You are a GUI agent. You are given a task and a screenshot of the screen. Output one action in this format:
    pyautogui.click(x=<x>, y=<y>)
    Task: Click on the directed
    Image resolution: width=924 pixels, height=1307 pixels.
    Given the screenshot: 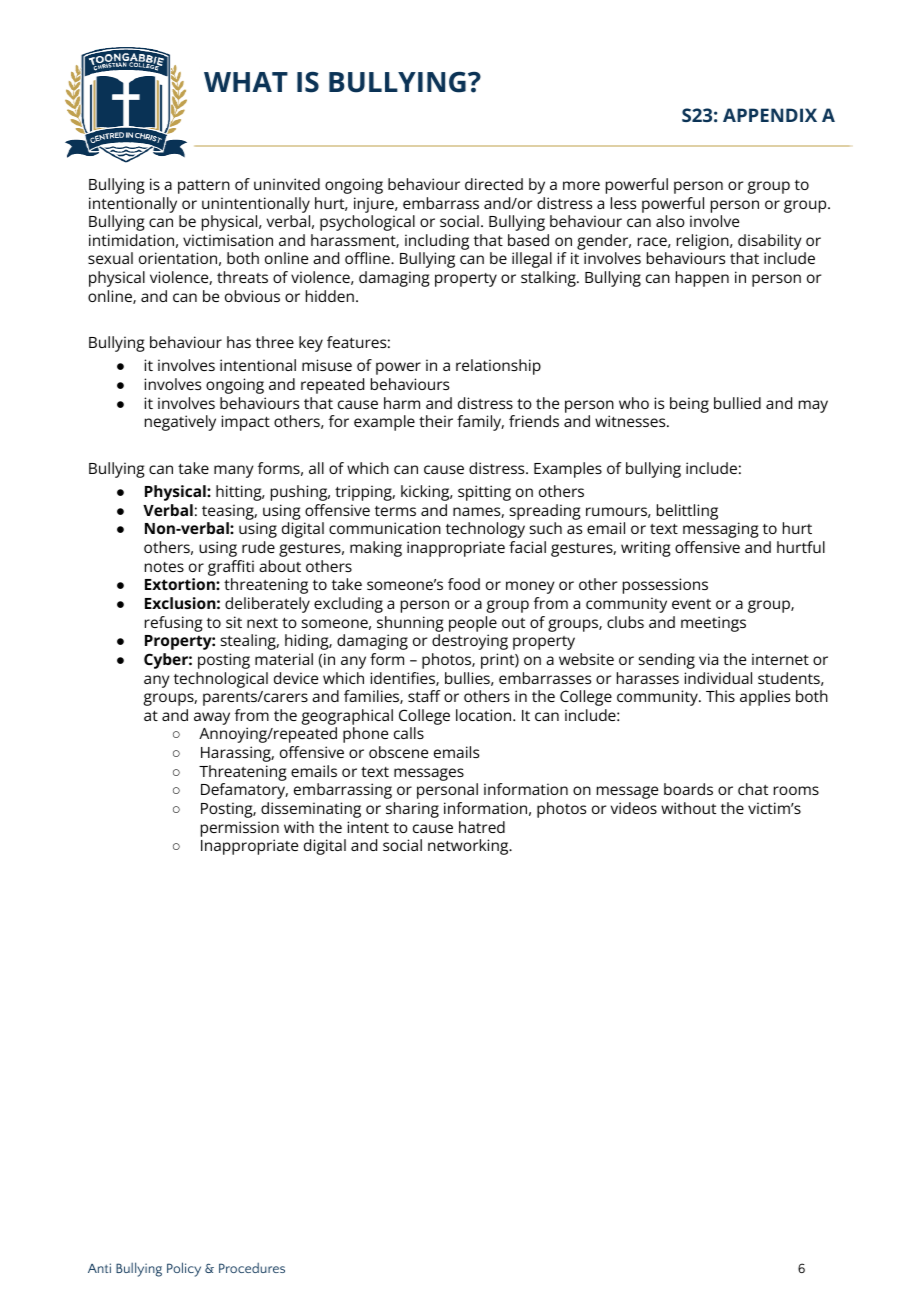 What is the action you would take?
    pyautogui.click(x=494, y=184)
